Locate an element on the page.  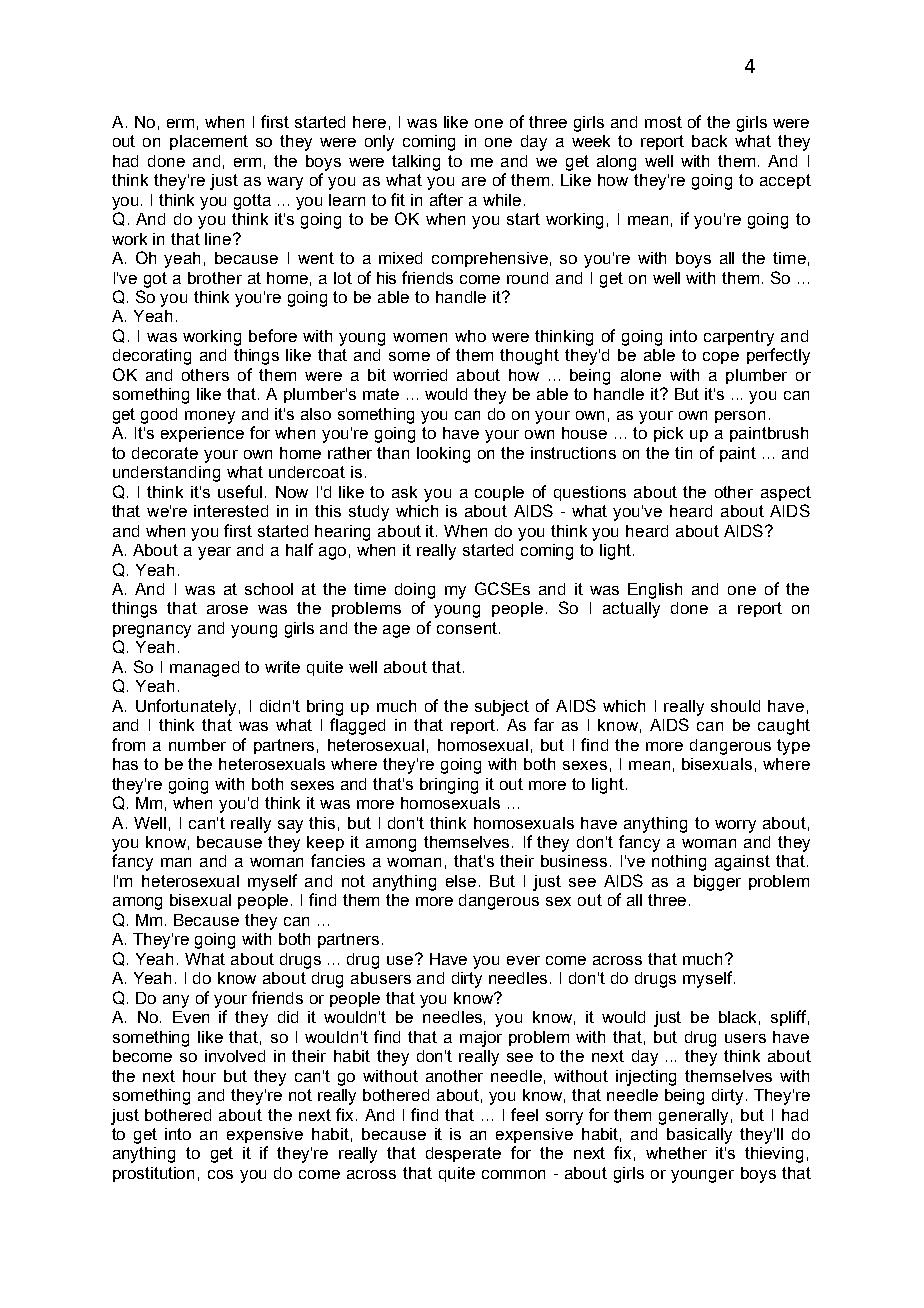
say is located at coordinates (290, 826).
